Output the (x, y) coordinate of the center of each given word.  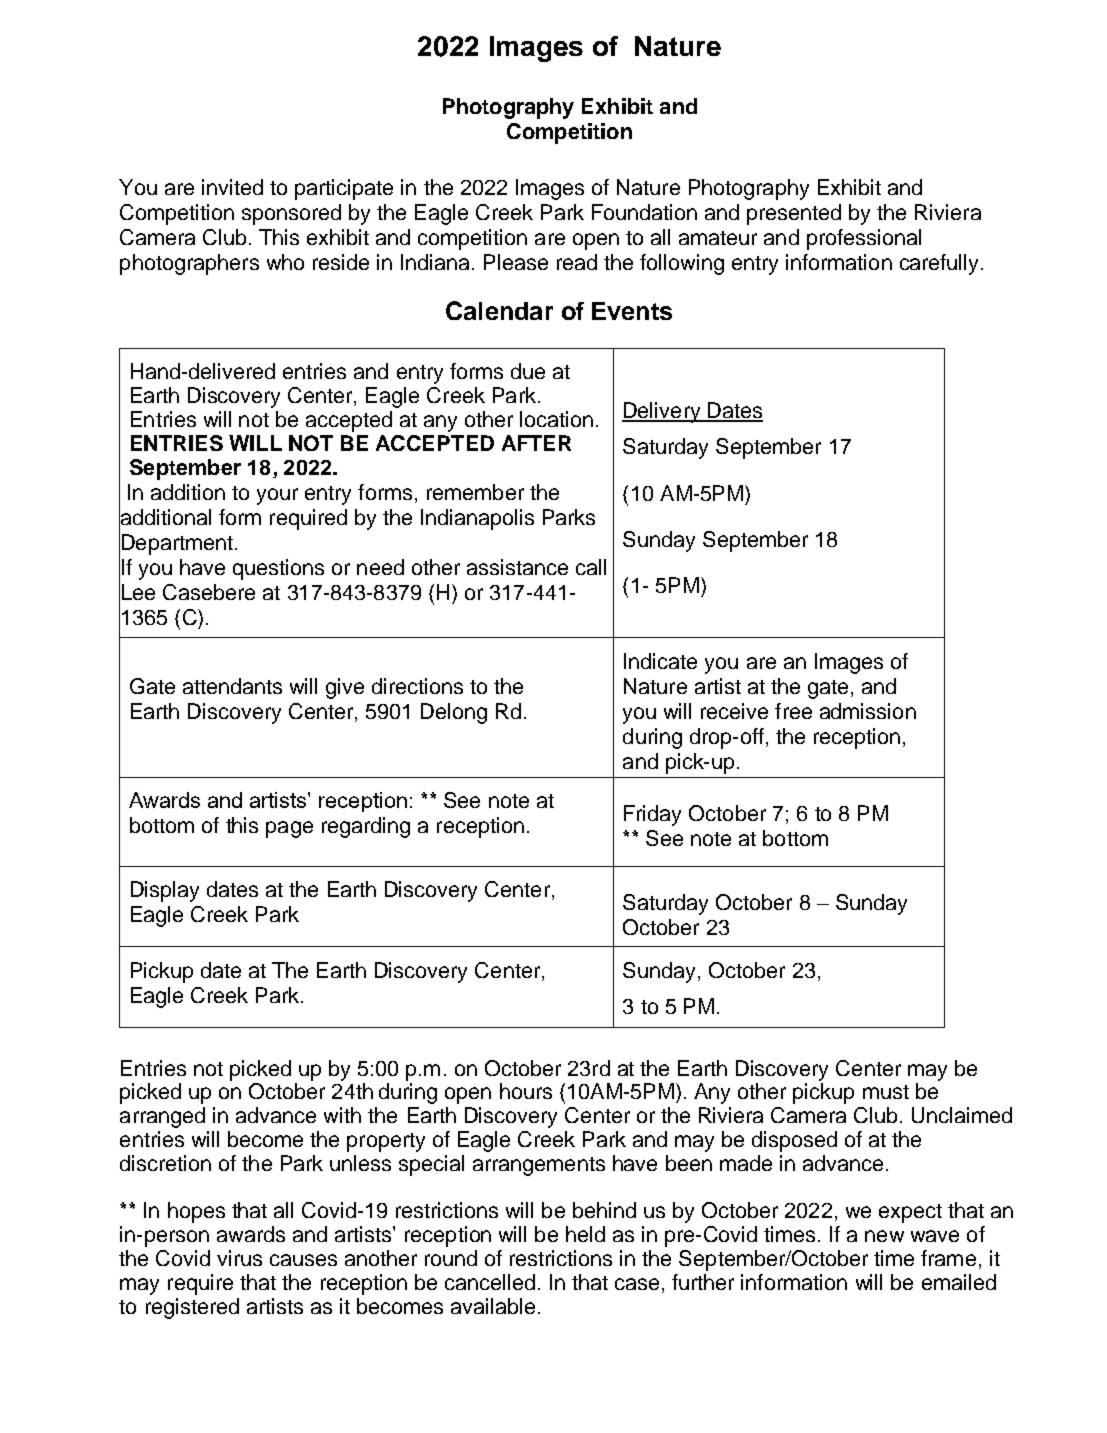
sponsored (291, 214)
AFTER (536, 443)
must (886, 1092)
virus (239, 1258)
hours (526, 1091)
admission (868, 711)
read (577, 262)
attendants (232, 686)
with (342, 1115)
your (277, 496)
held (585, 1234)
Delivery (662, 412)
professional (864, 239)
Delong (454, 713)
